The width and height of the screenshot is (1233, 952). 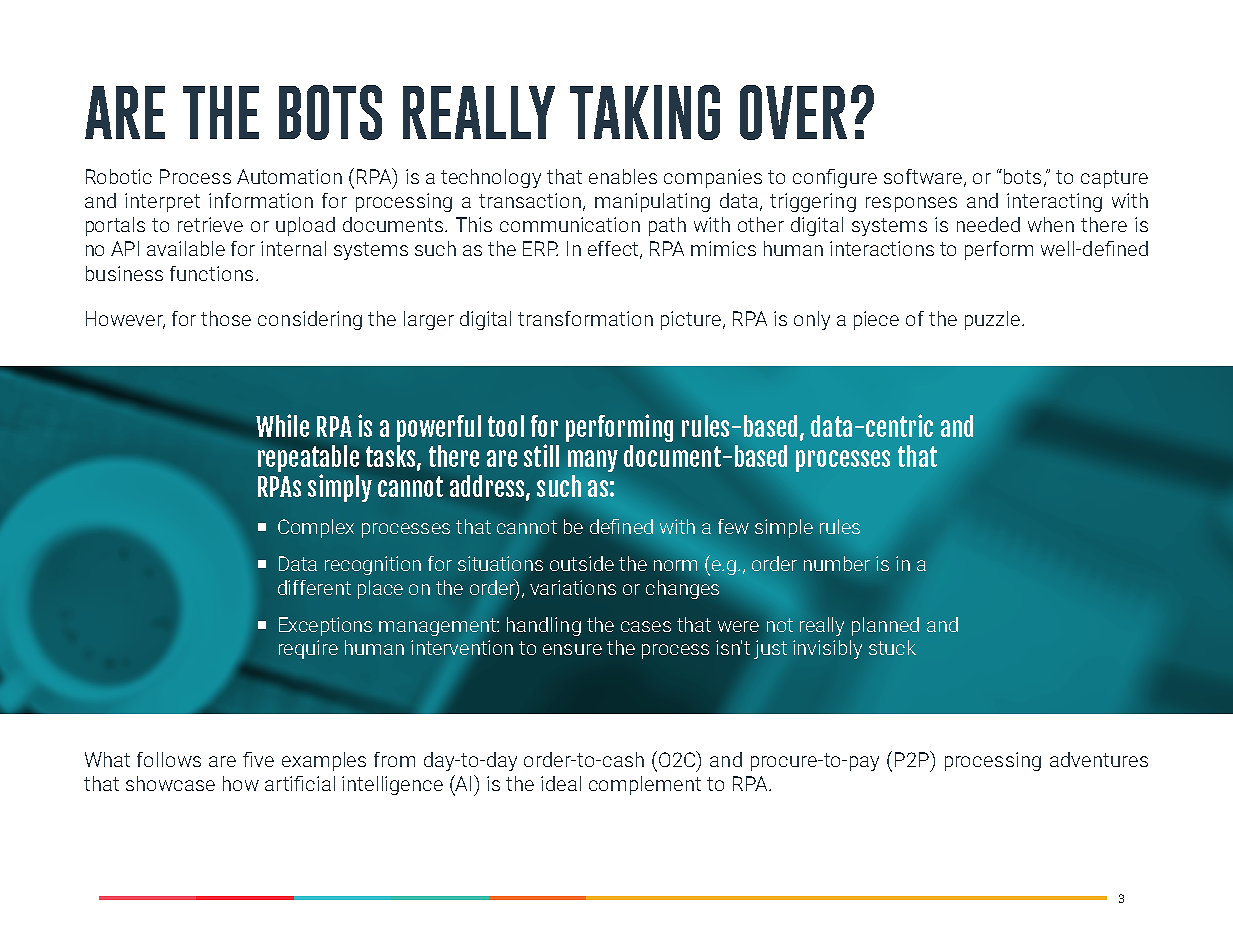 What do you see at coordinates (593, 461) in the screenshot?
I see `many` at bounding box center [593, 461].
